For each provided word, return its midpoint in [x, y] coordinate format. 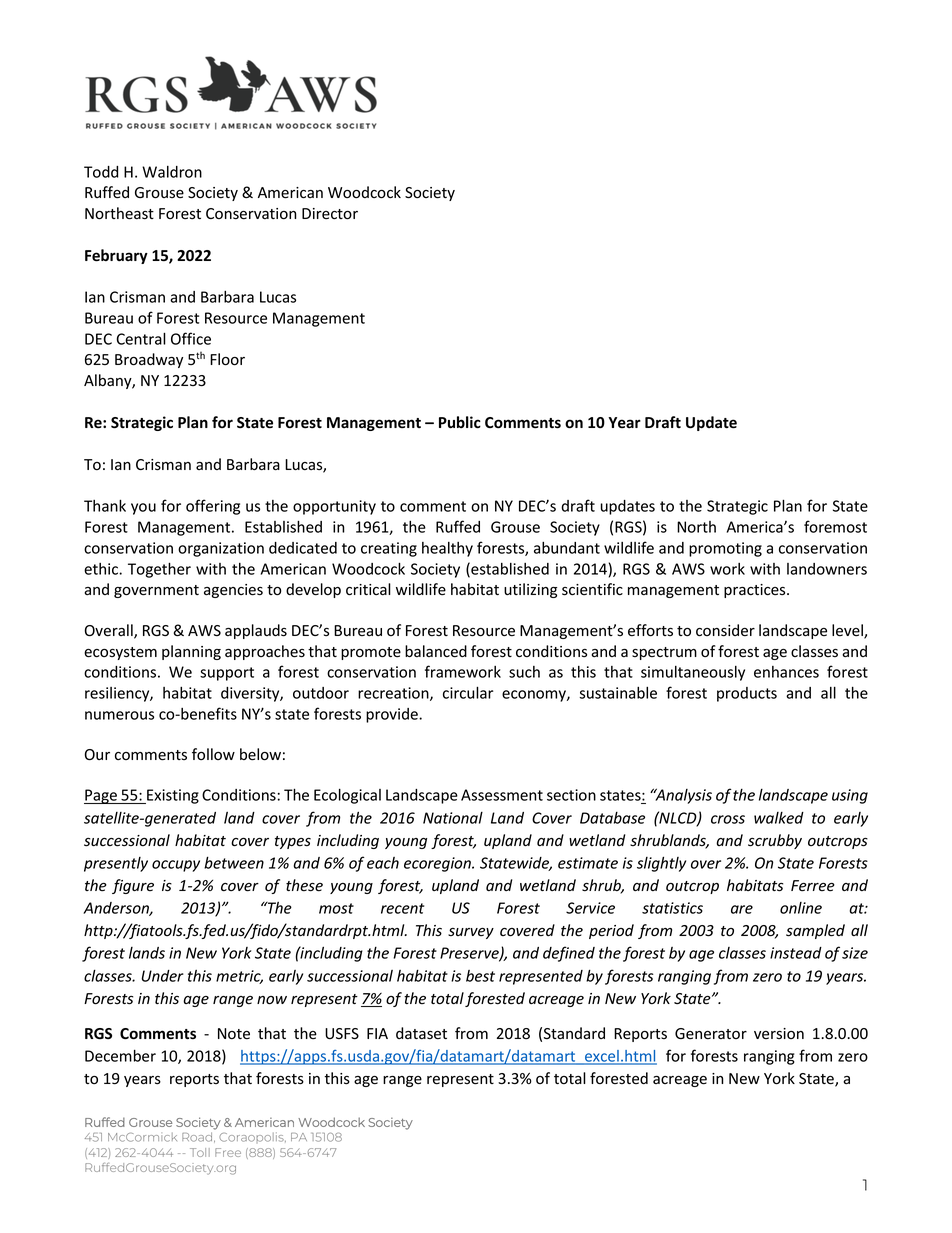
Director [330, 214]
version [779, 1033]
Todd [101, 172]
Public [460, 422]
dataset [421, 1033]
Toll [200, 1152]
